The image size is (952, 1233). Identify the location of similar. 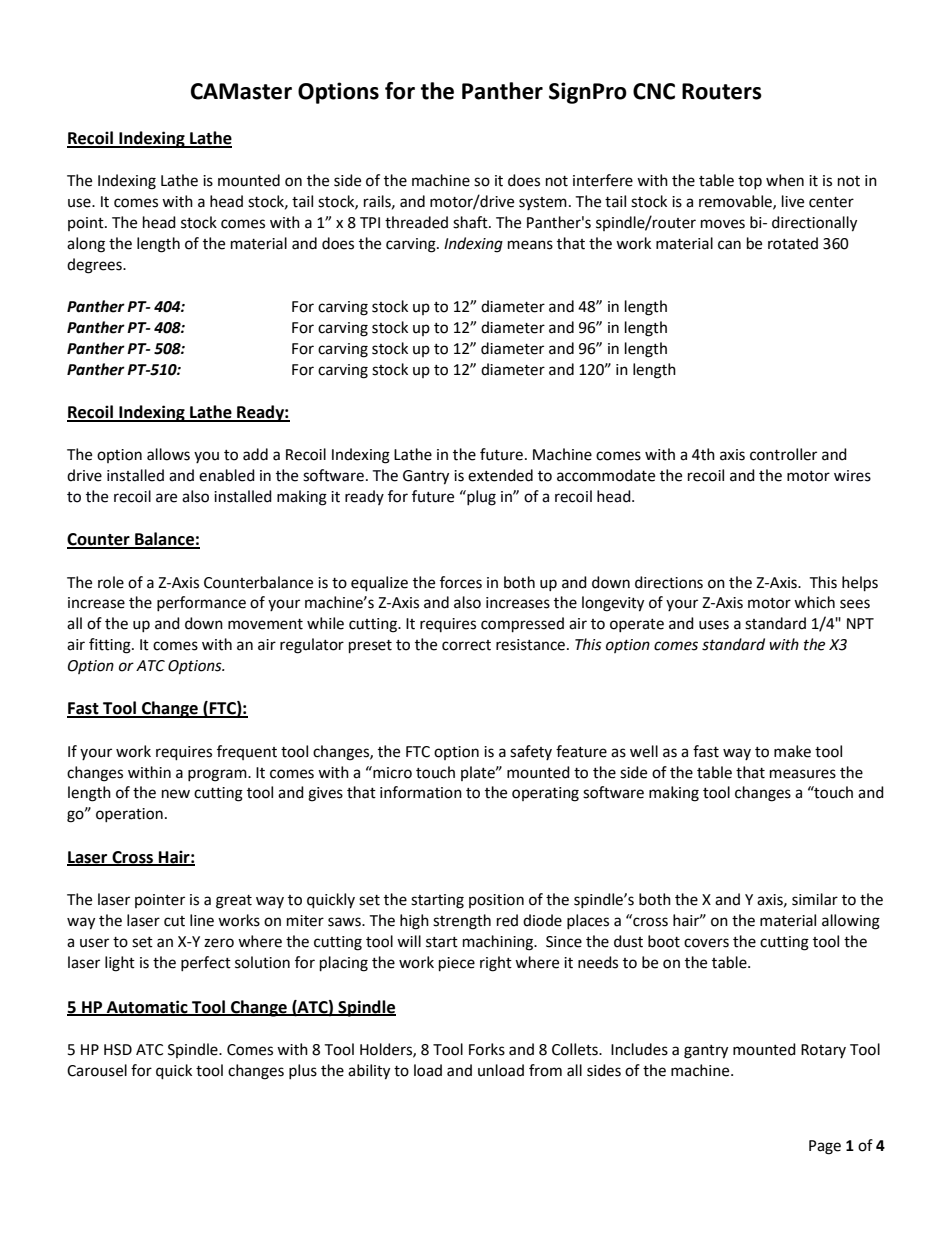
(815, 899).
